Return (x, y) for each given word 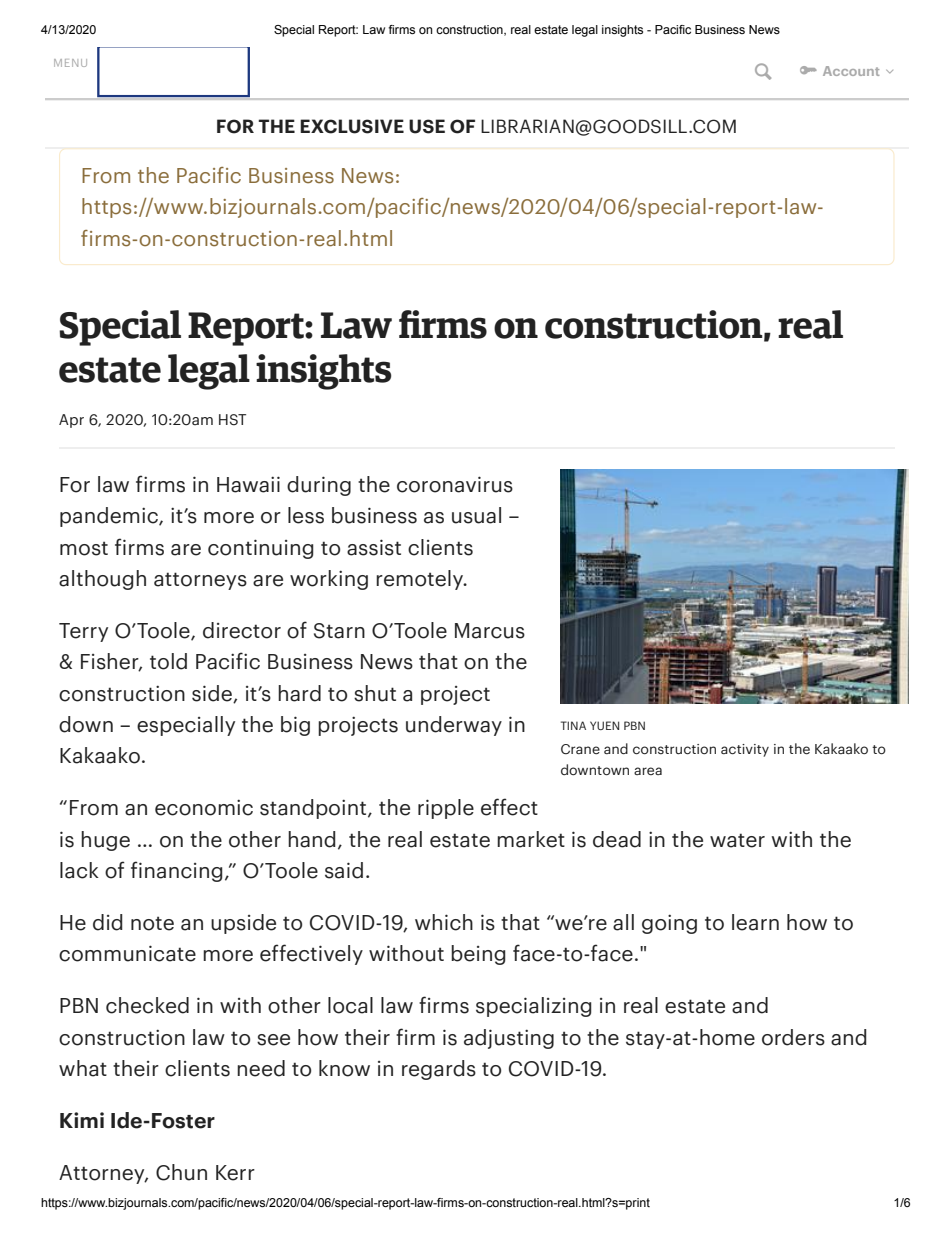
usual (476, 515)
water (737, 840)
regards (439, 1070)
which (444, 922)
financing (177, 871)
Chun (181, 1172)
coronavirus (455, 484)
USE (427, 126)
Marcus (490, 631)
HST (232, 420)
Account (851, 71)
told (168, 661)
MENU (70, 63)
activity (745, 750)
